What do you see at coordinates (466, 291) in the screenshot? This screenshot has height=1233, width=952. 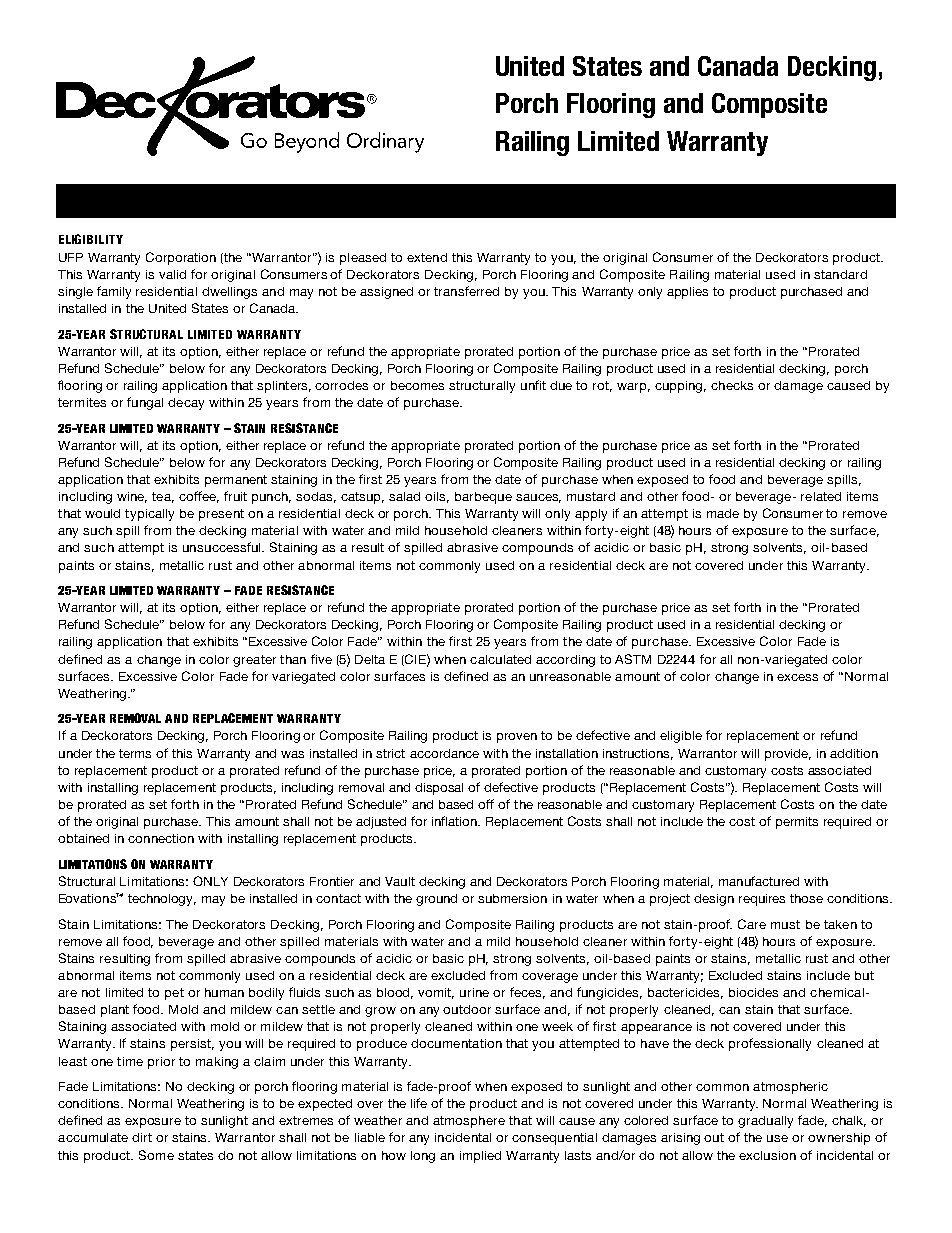 I see `transferred` at bounding box center [466, 291].
